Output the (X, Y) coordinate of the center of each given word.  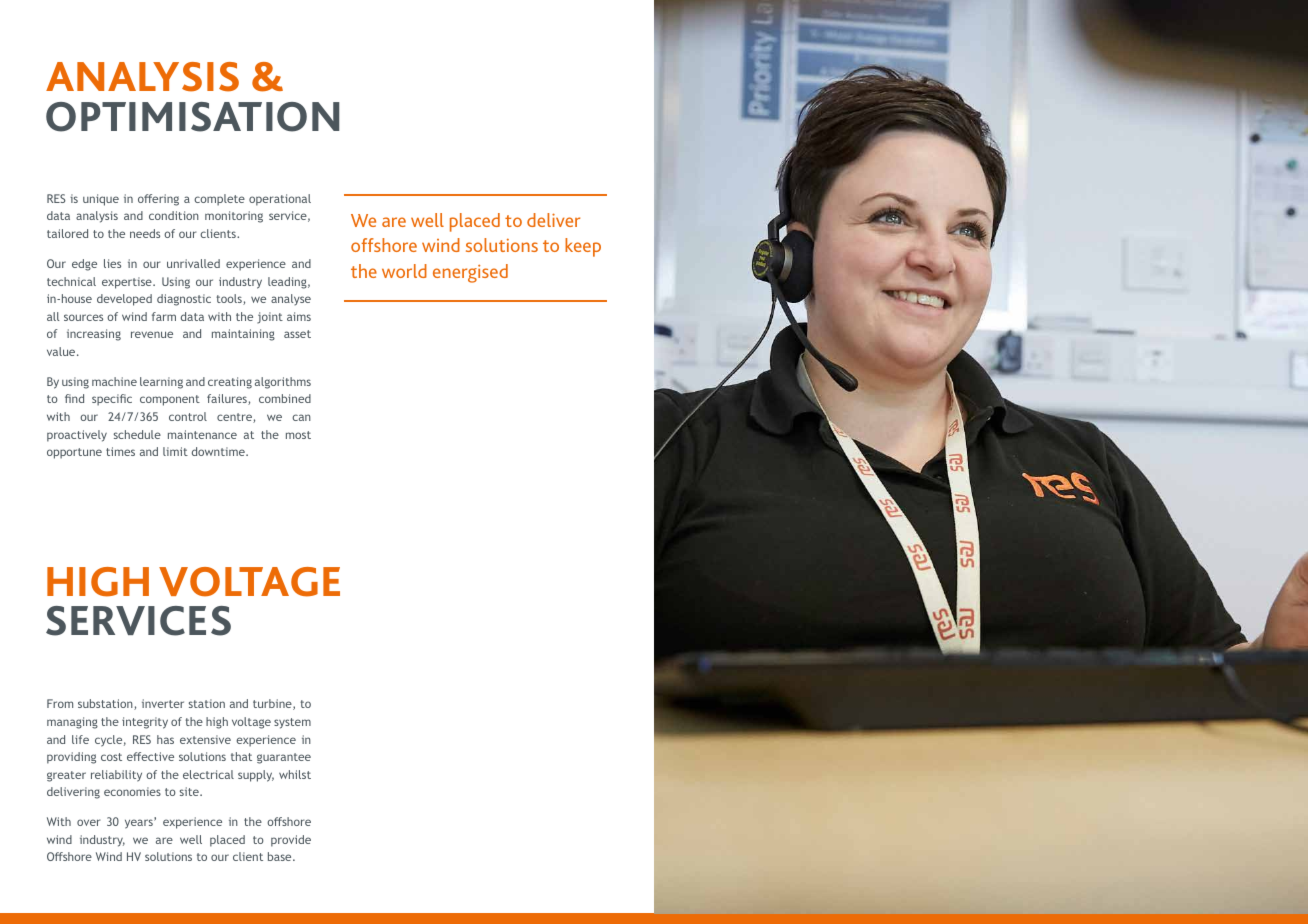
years (140, 823)
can (301, 417)
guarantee (284, 758)
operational (280, 200)
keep (583, 247)
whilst (295, 774)
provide (291, 841)
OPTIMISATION (192, 117)
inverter (163, 703)
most (298, 435)
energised (470, 273)
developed (124, 300)
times (120, 451)
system (292, 723)
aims (299, 316)
